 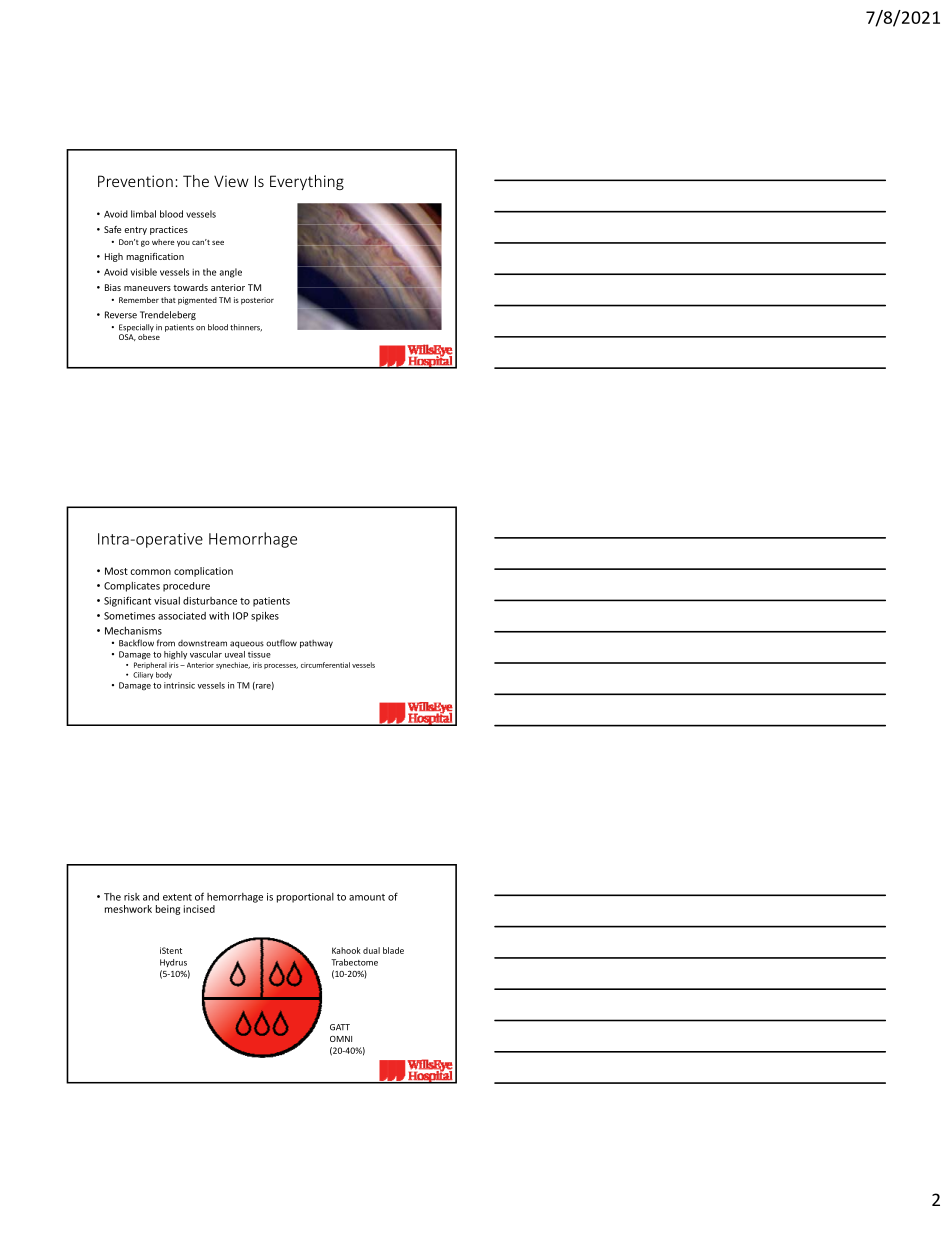 What do you see at coordinates (307, 182) in the document?
I see `Everything` at bounding box center [307, 182].
